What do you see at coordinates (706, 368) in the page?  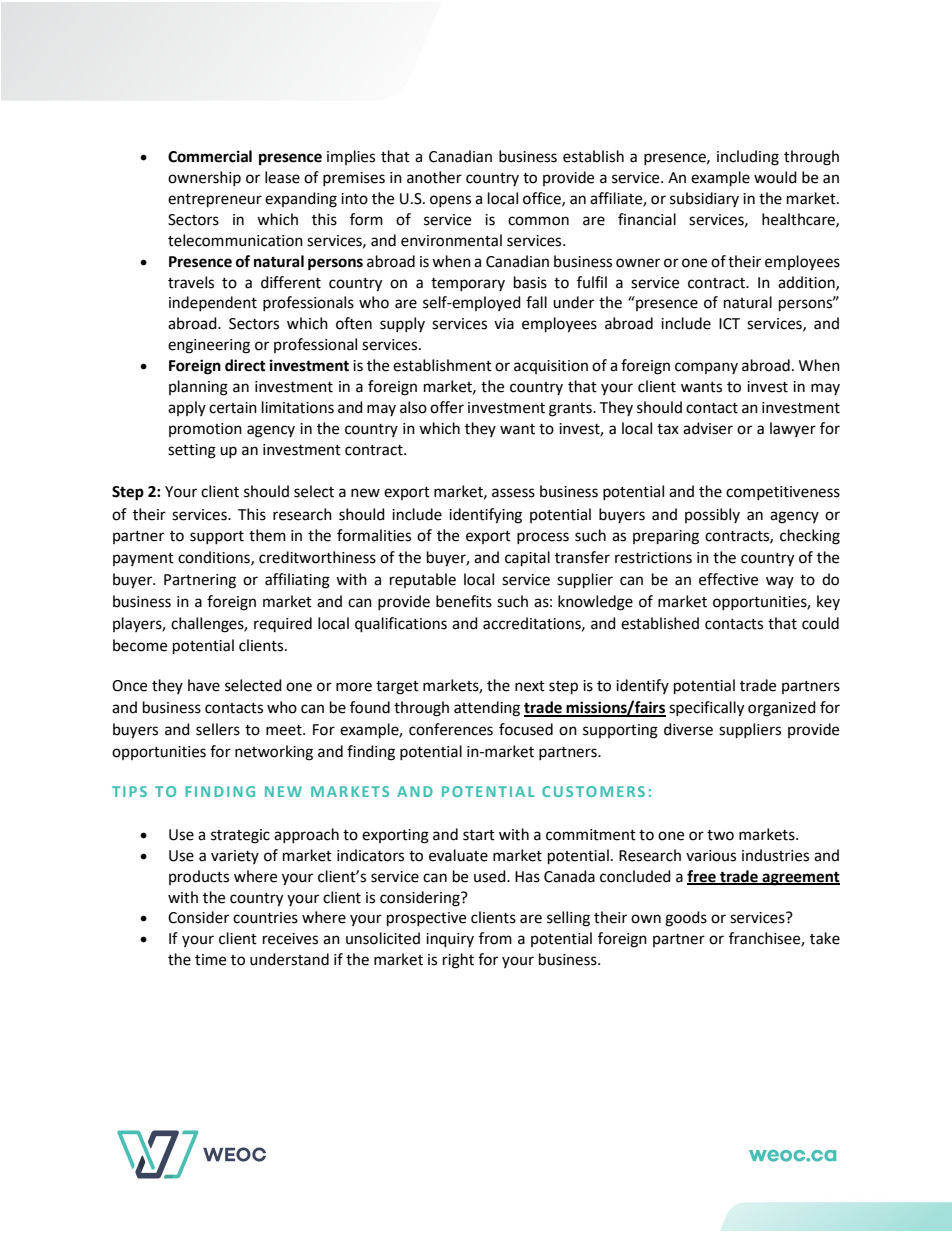 I see `company` at bounding box center [706, 368].
